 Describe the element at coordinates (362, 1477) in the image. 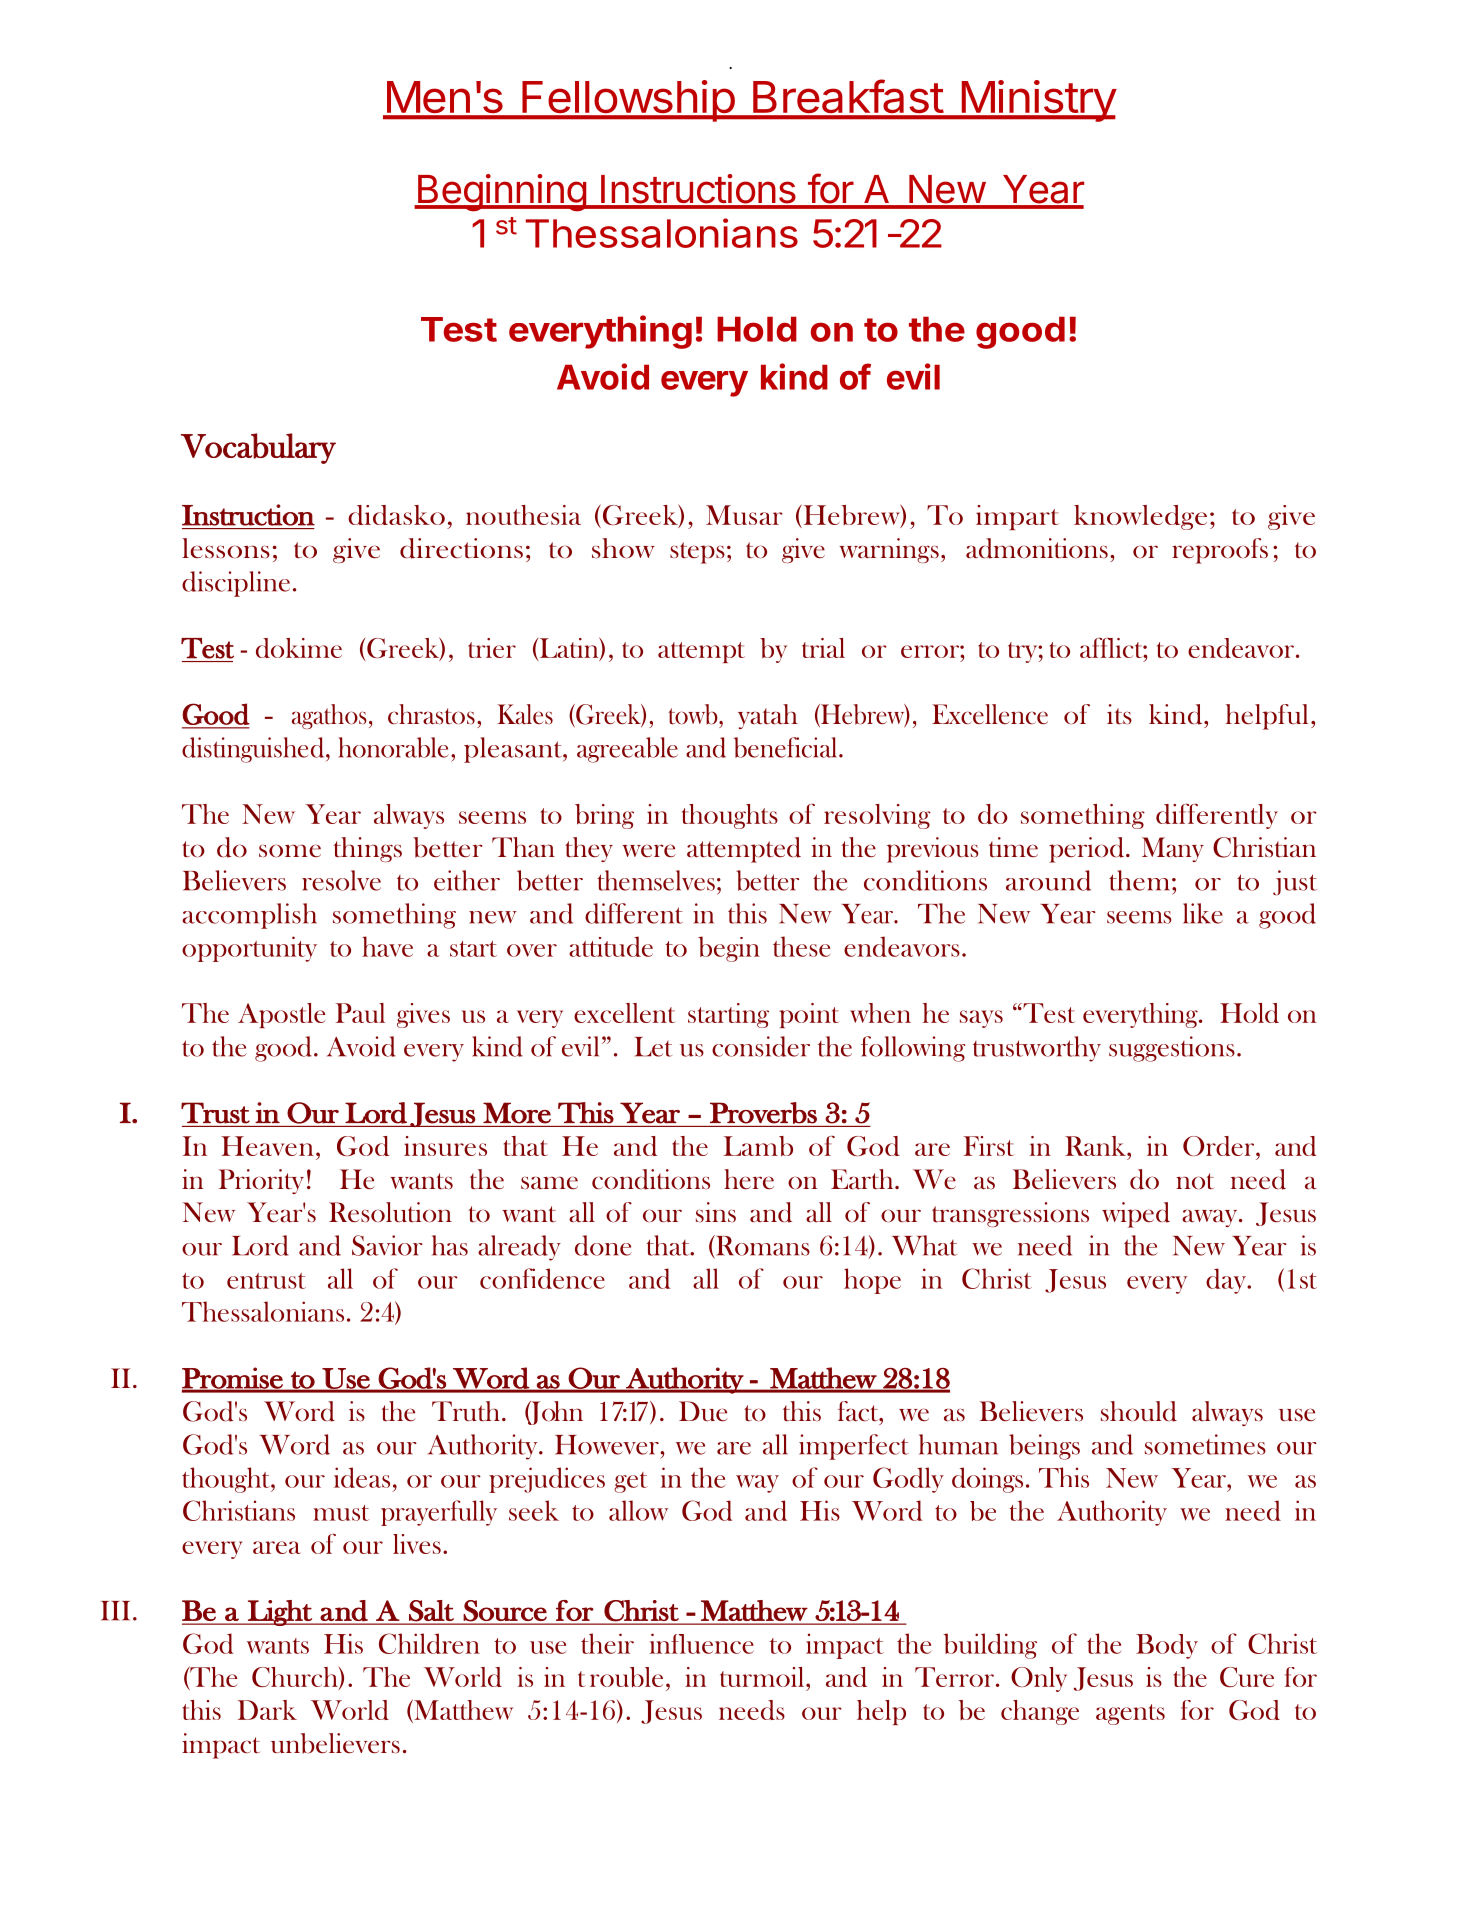

I see `ideas` at that location.
